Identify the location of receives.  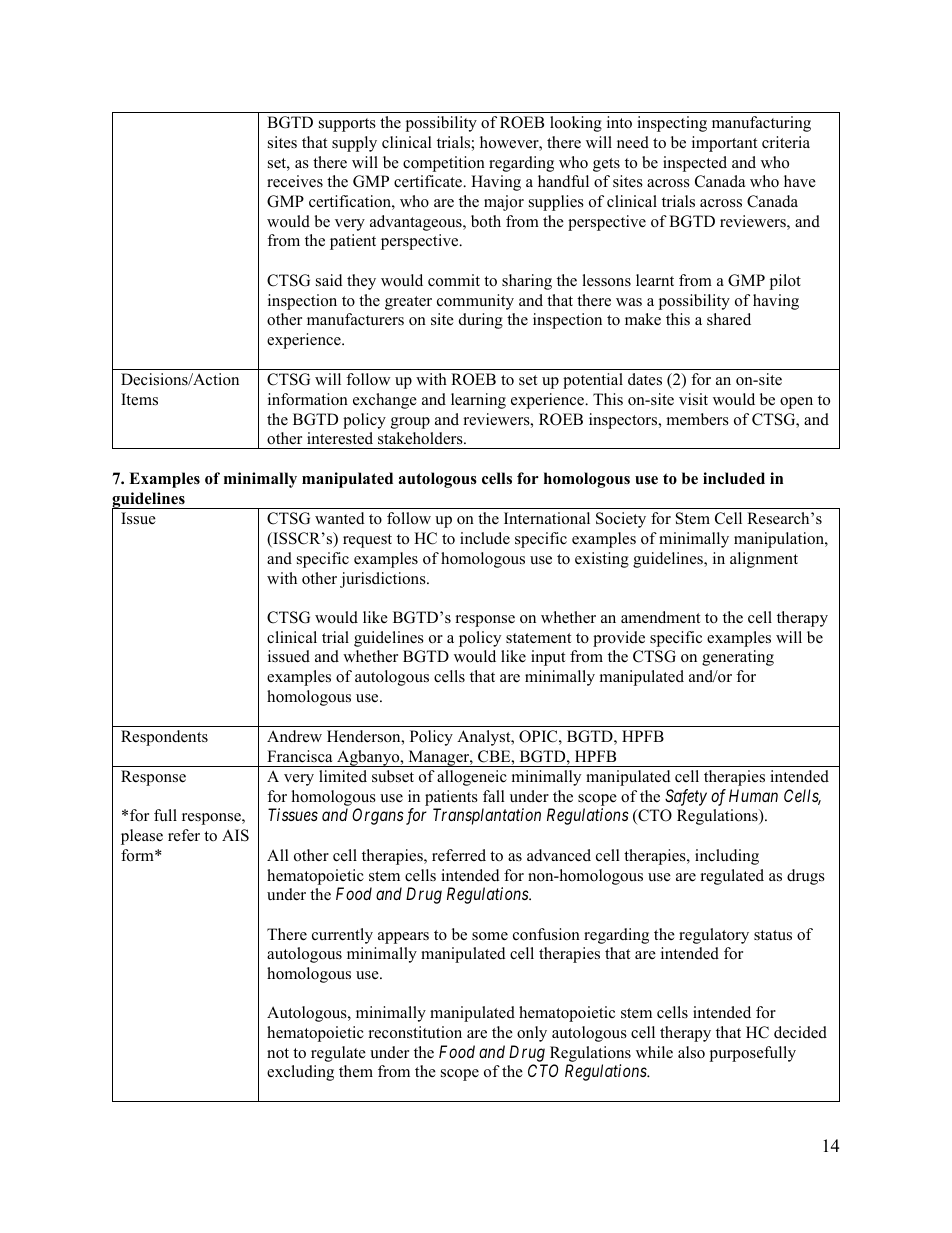
(295, 181).
